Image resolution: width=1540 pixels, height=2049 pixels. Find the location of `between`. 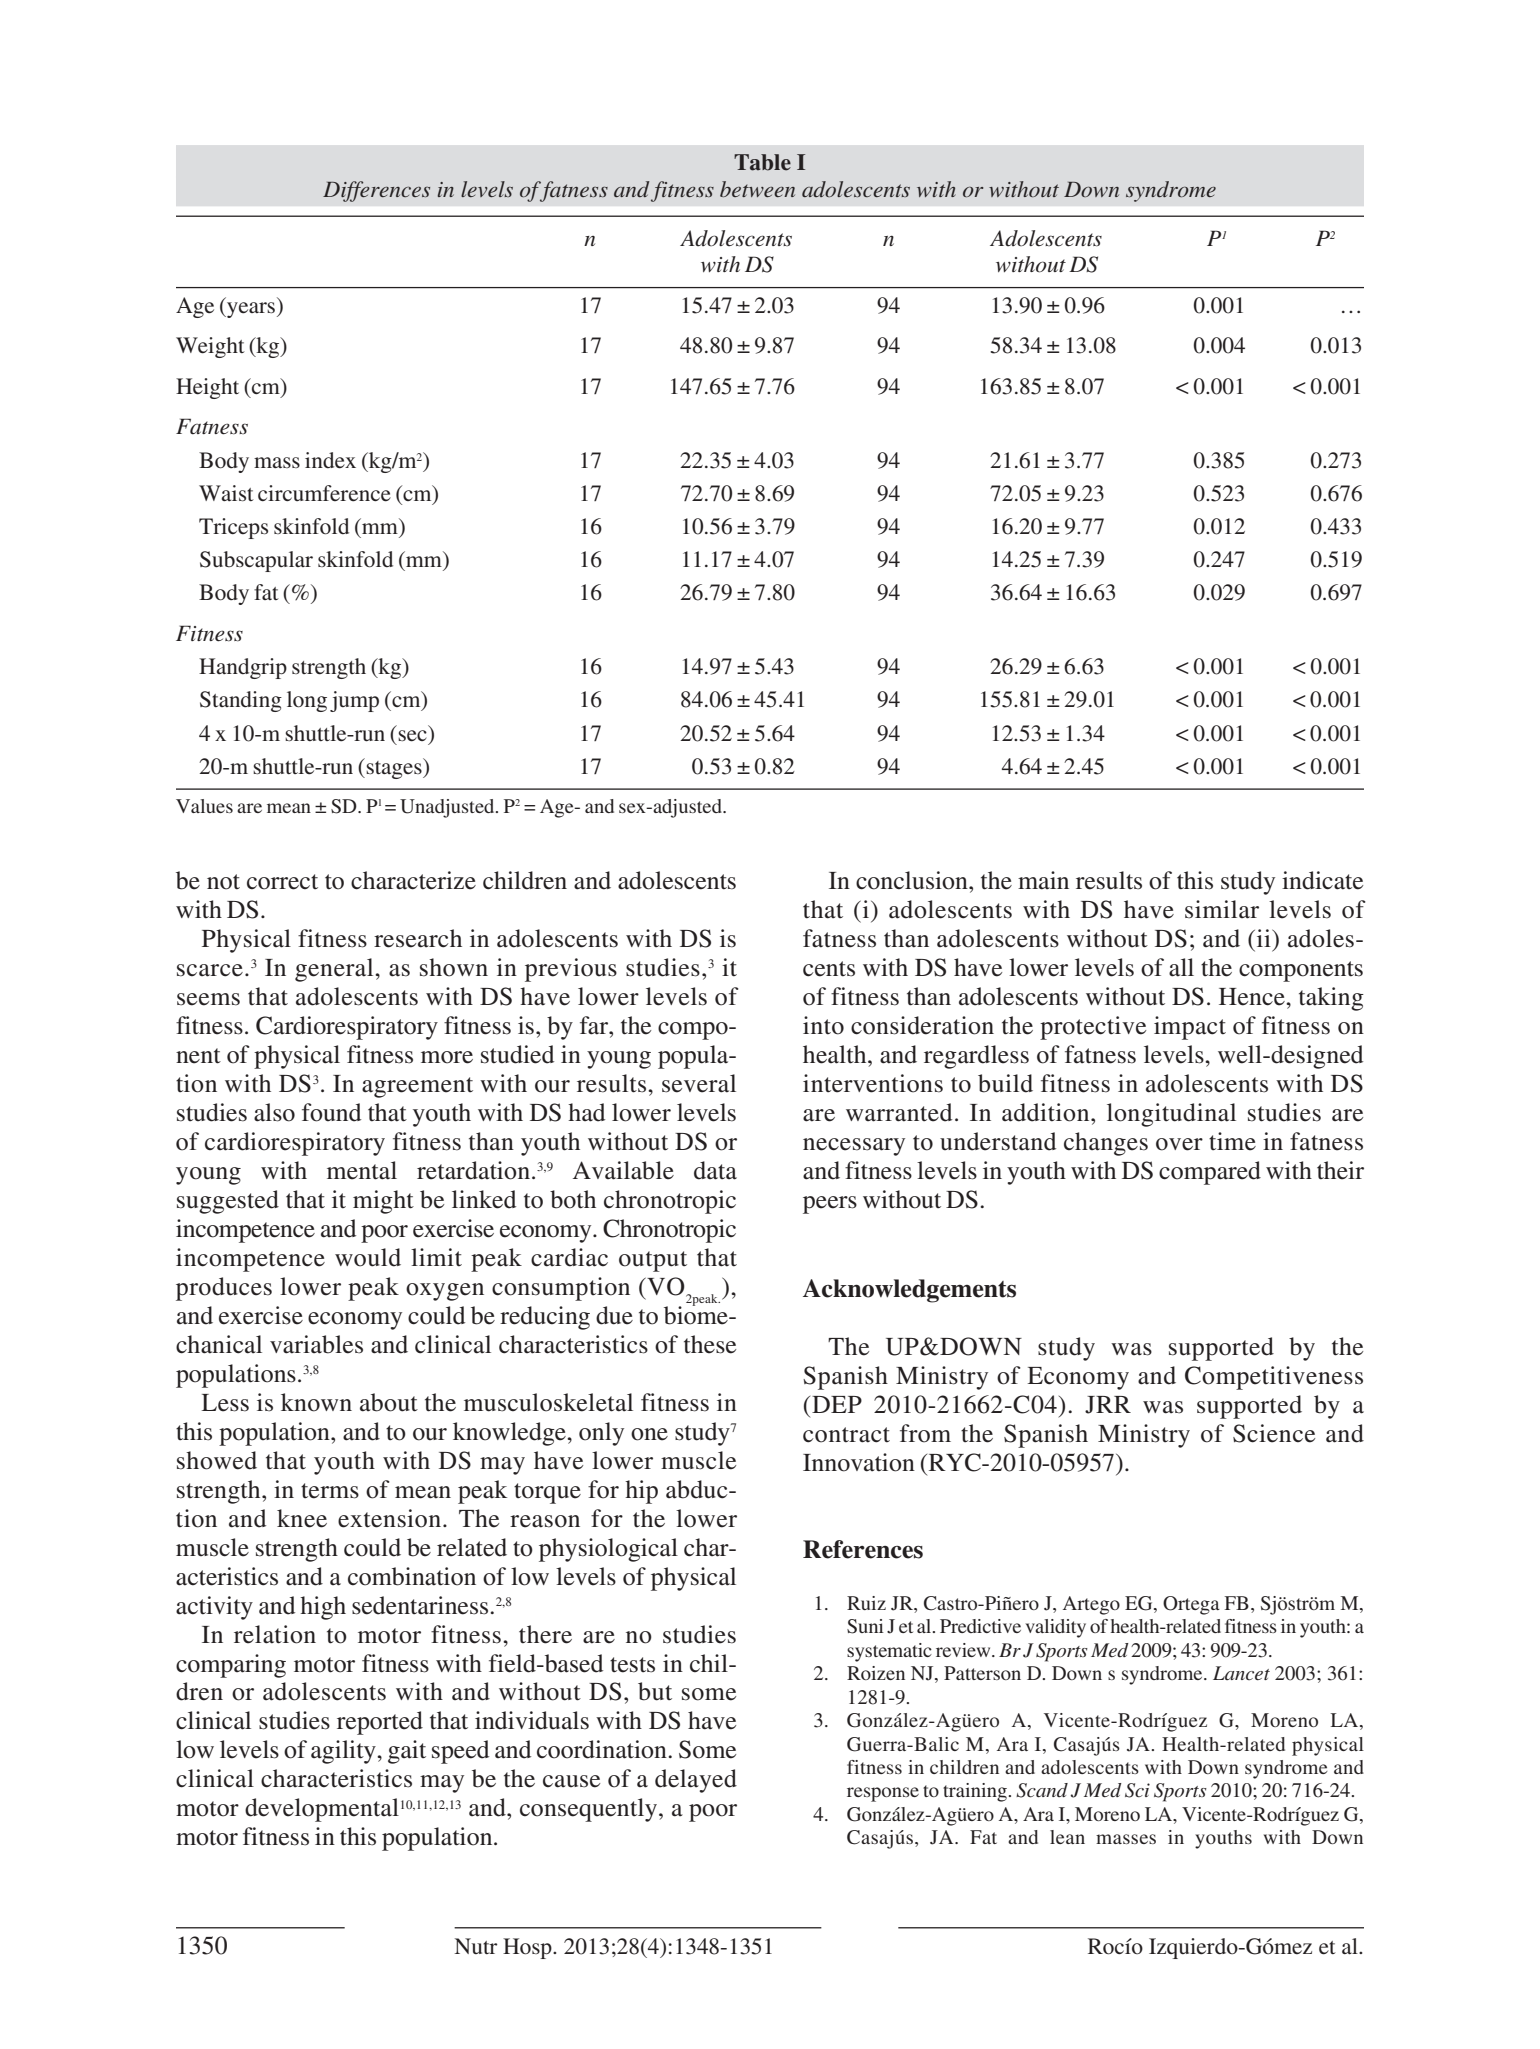

between is located at coordinates (757, 189).
